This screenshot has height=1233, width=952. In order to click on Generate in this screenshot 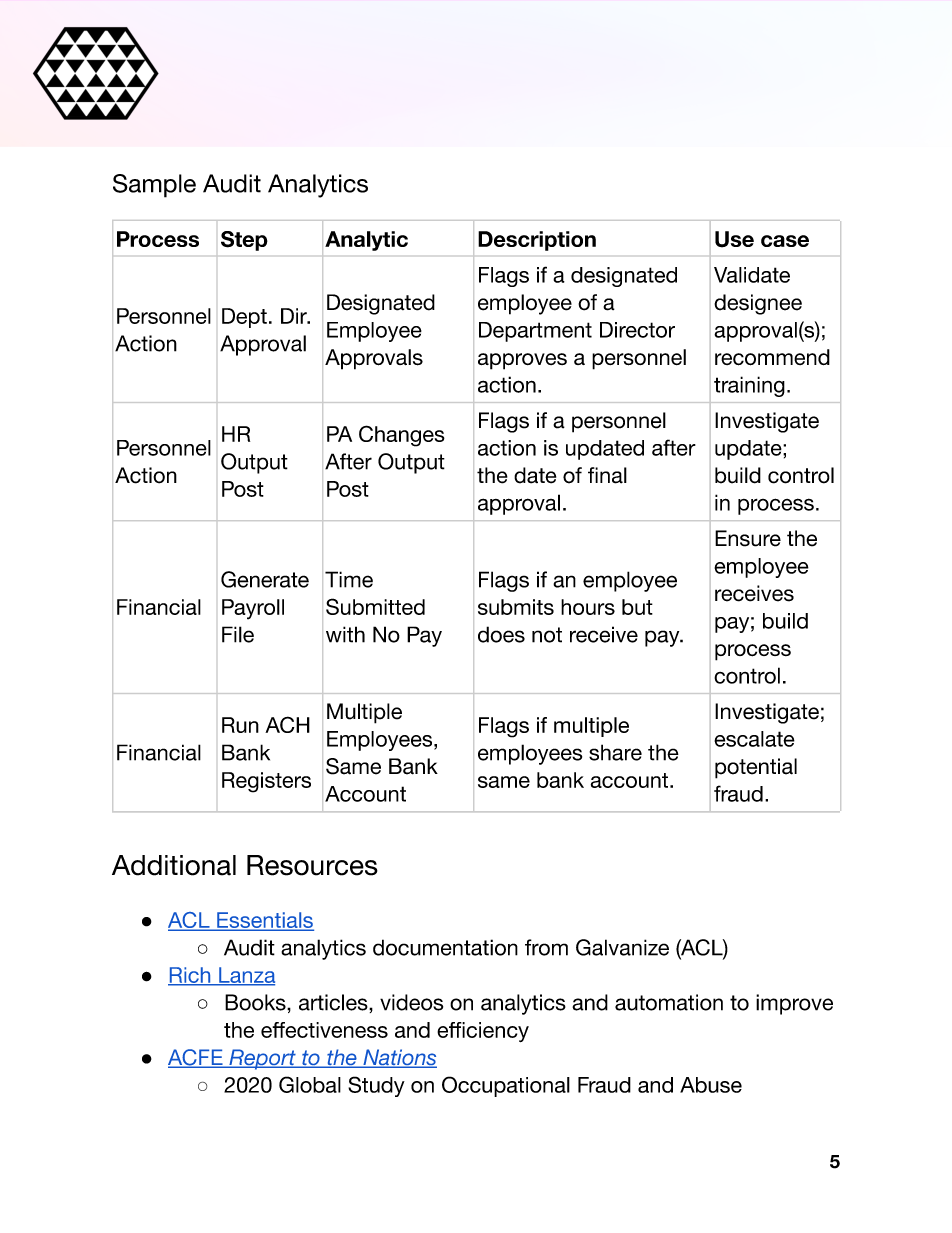, I will do `click(265, 579)`.
